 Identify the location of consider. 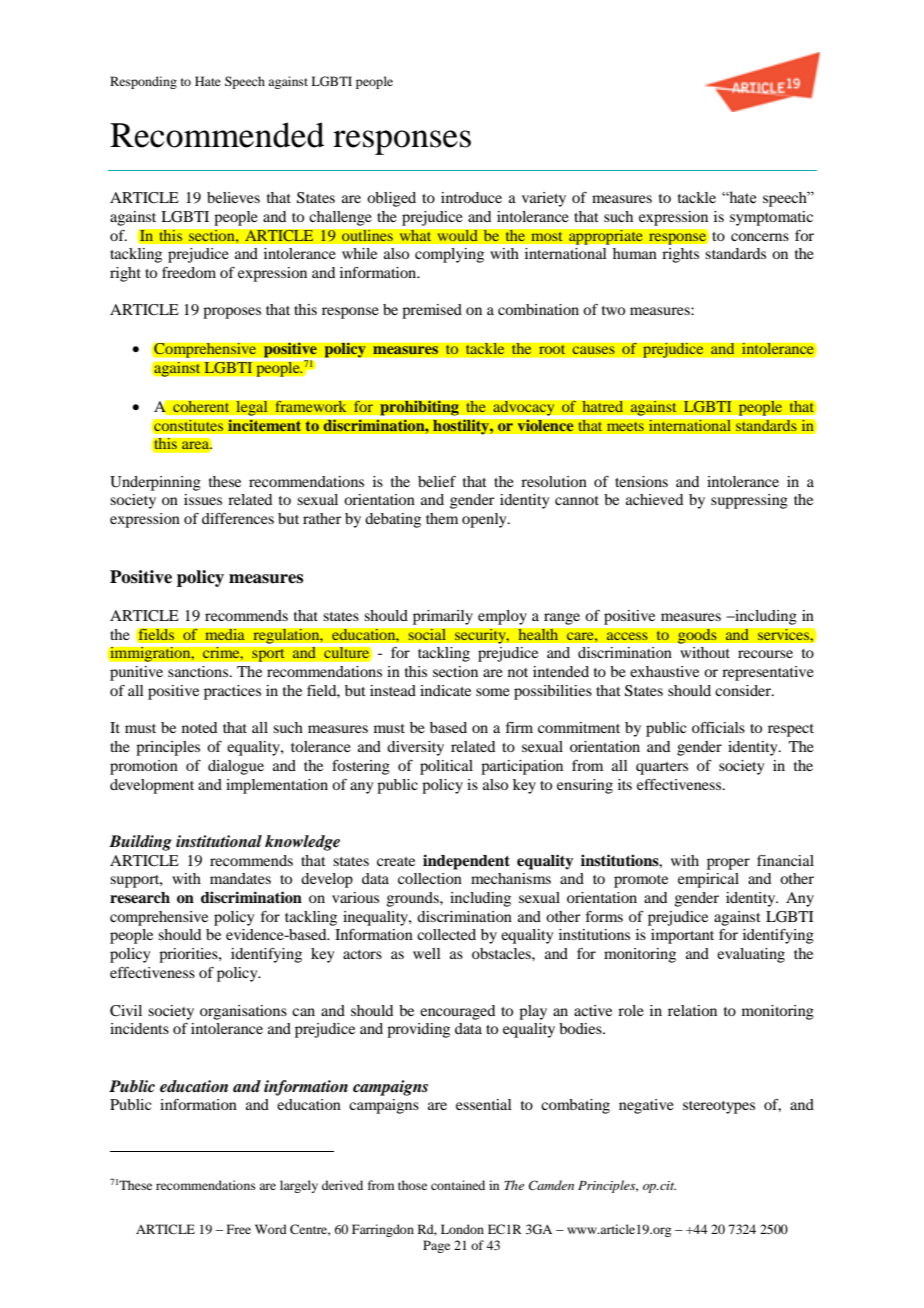
(744, 690).
